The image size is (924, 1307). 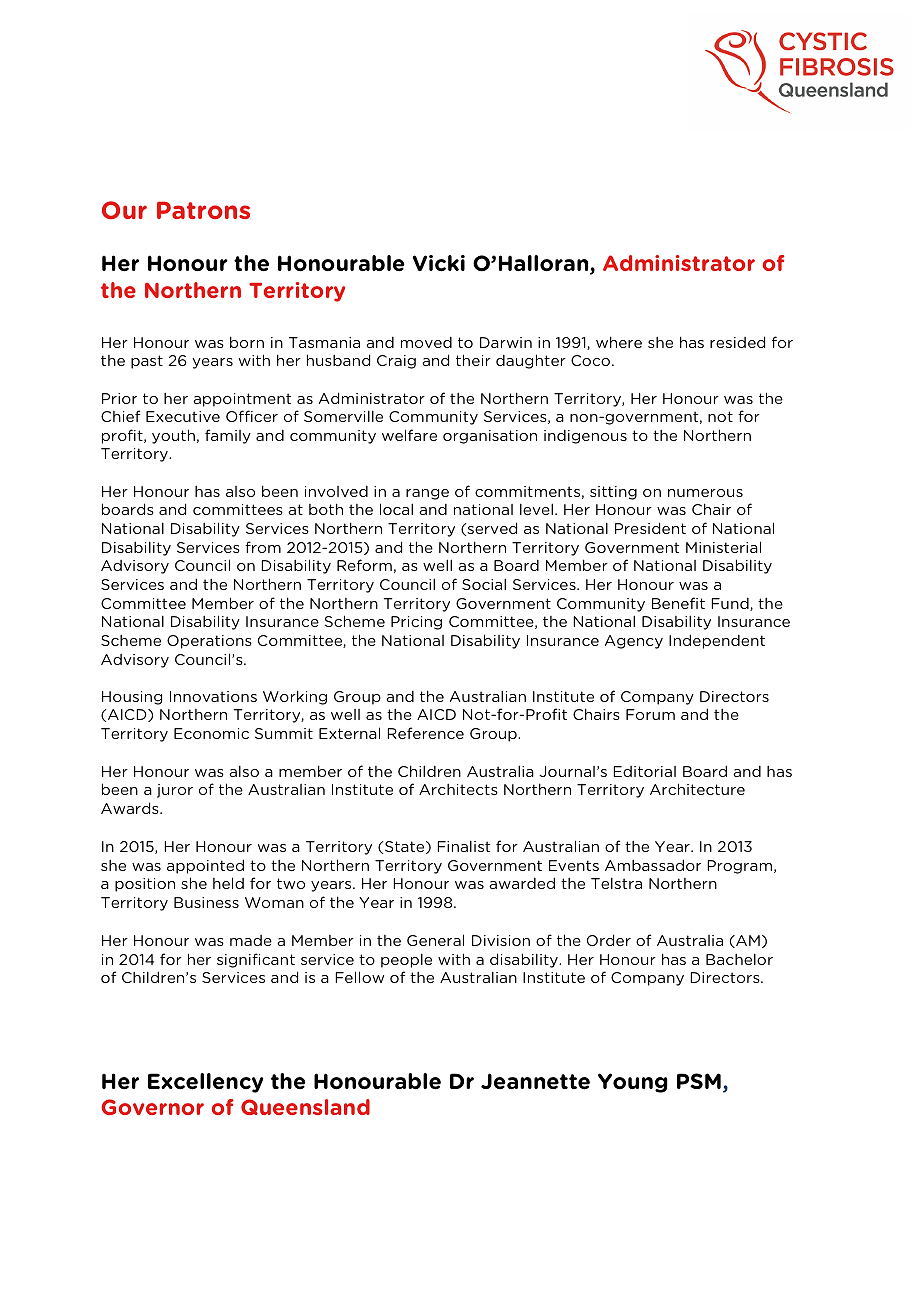 What do you see at coordinates (206, 1083) in the page?
I see `Excellency` at bounding box center [206, 1083].
